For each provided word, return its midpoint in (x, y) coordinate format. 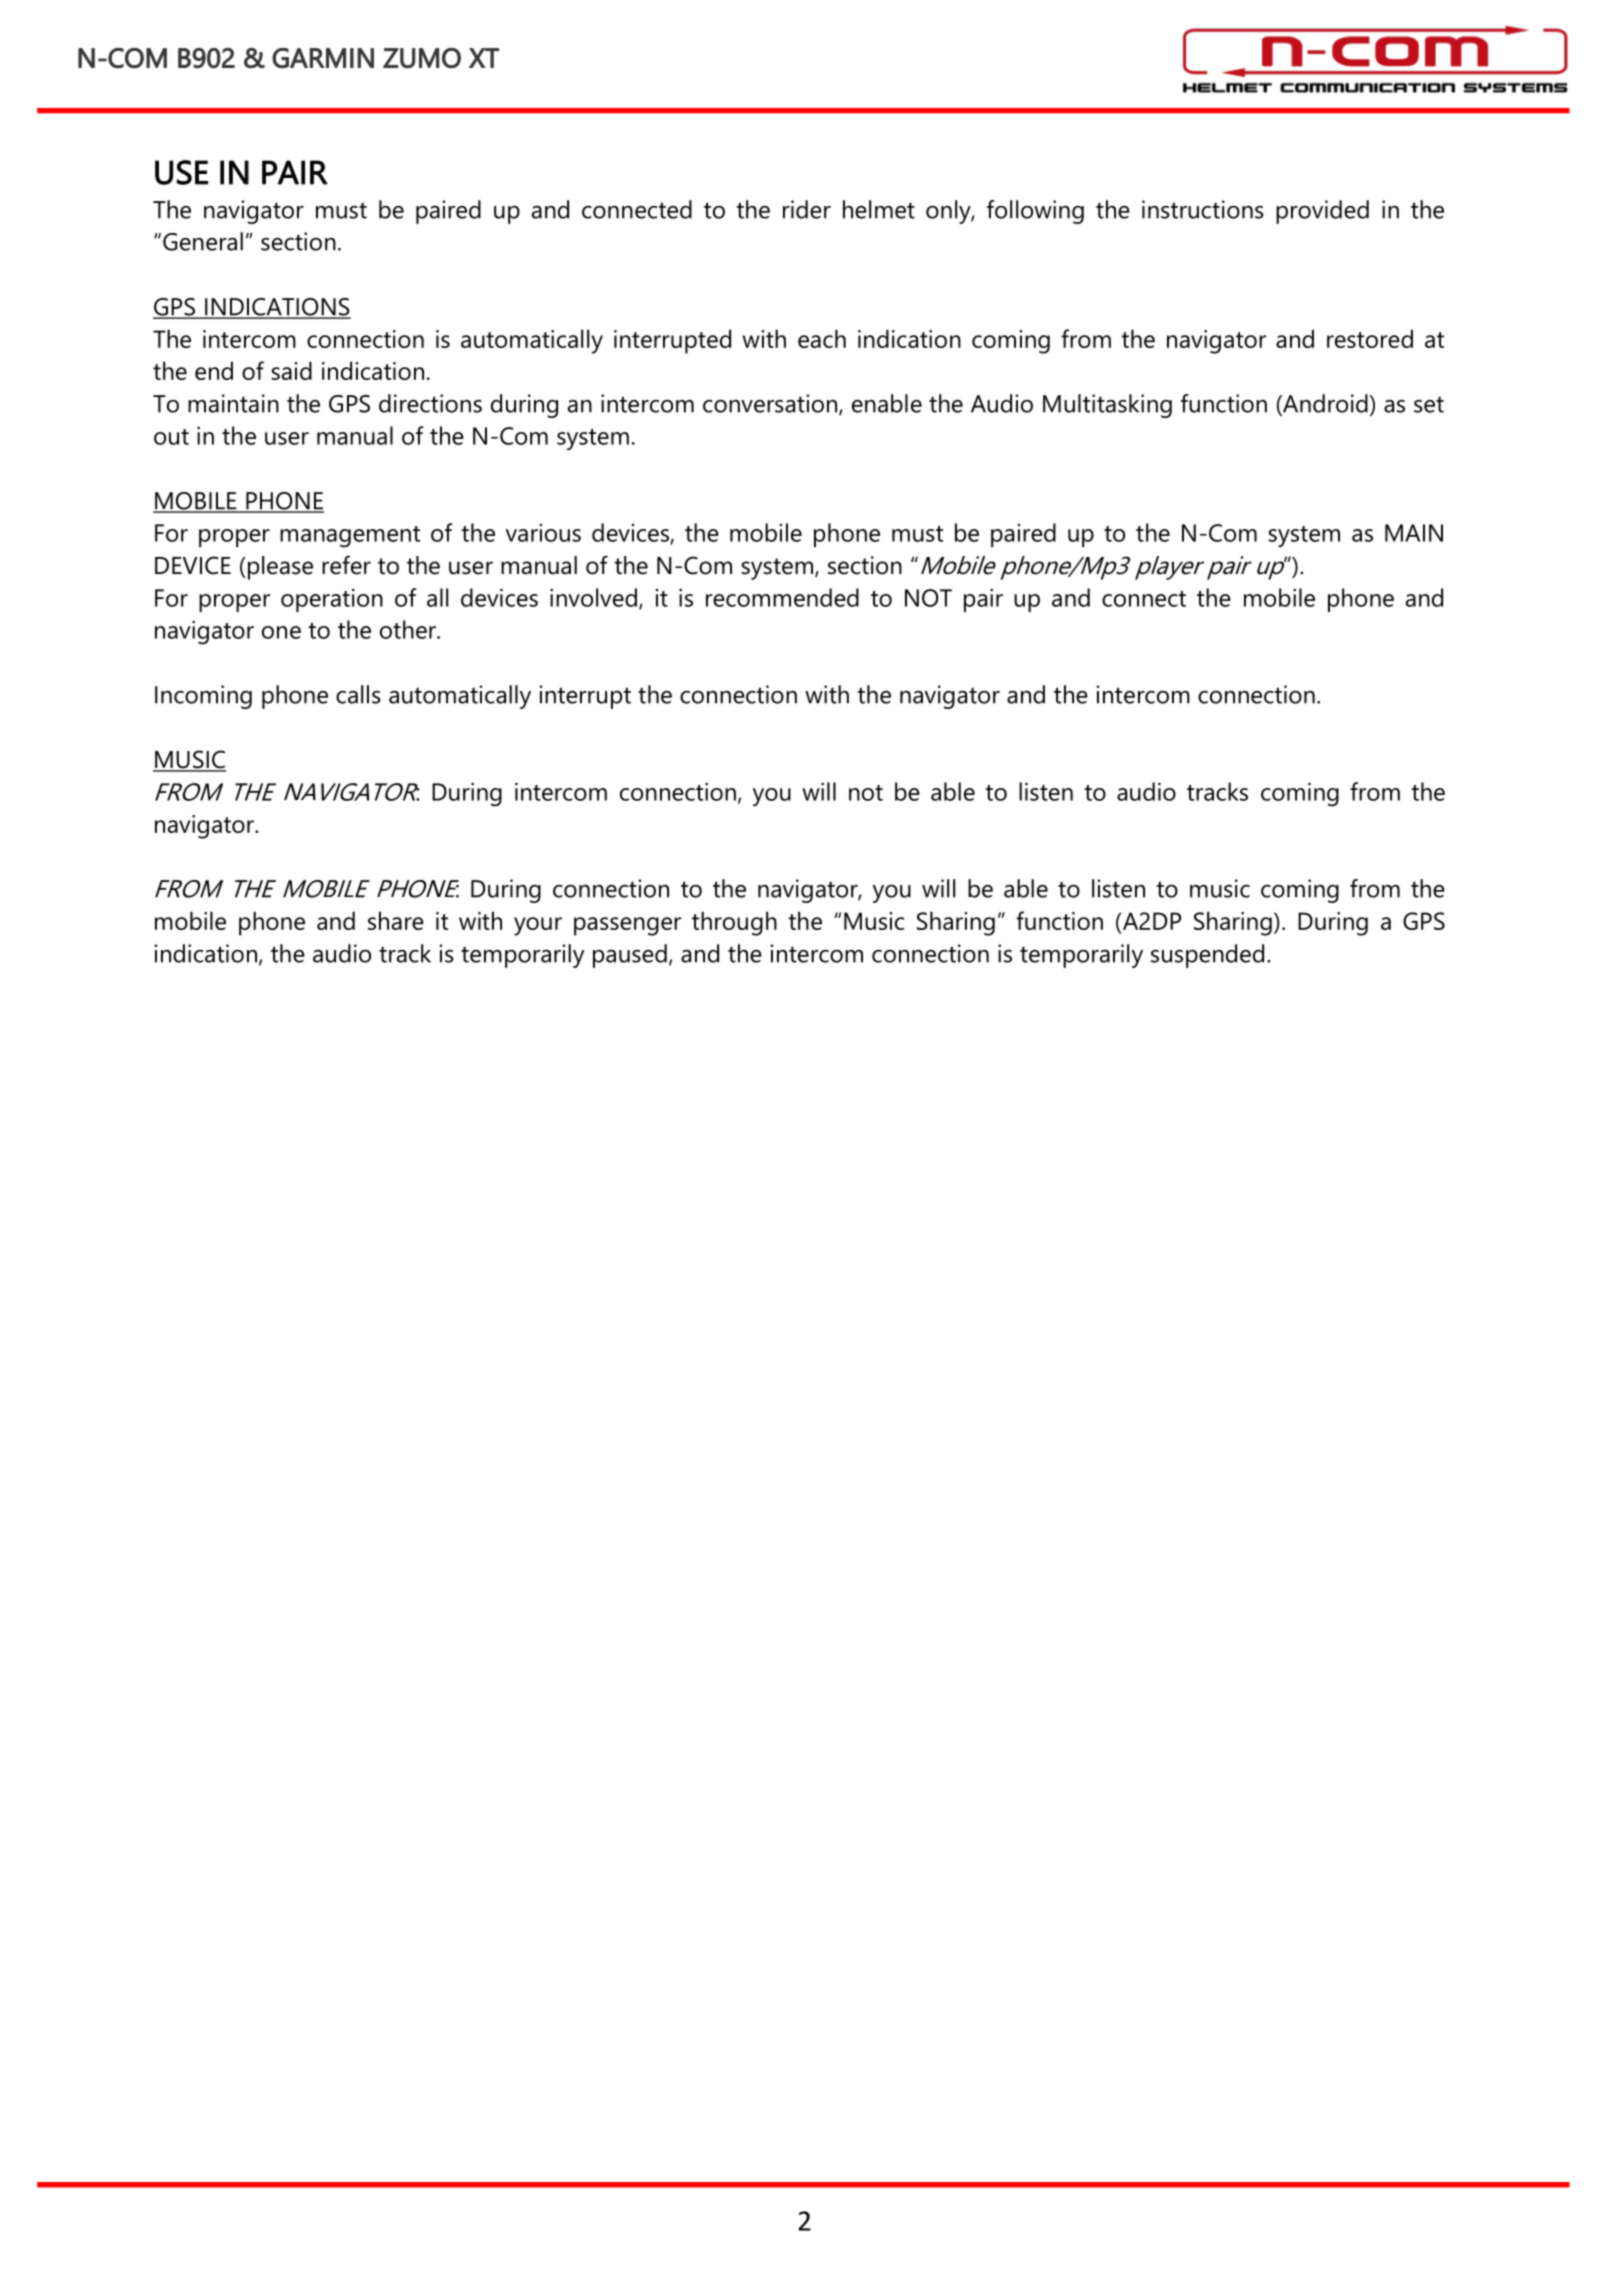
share (396, 920)
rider (807, 209)
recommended (782, 597)
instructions (1203, 209)
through (734, 923)
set (1429, 404)
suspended (1207, 956)
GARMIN (323, 58)
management (350, 537)
